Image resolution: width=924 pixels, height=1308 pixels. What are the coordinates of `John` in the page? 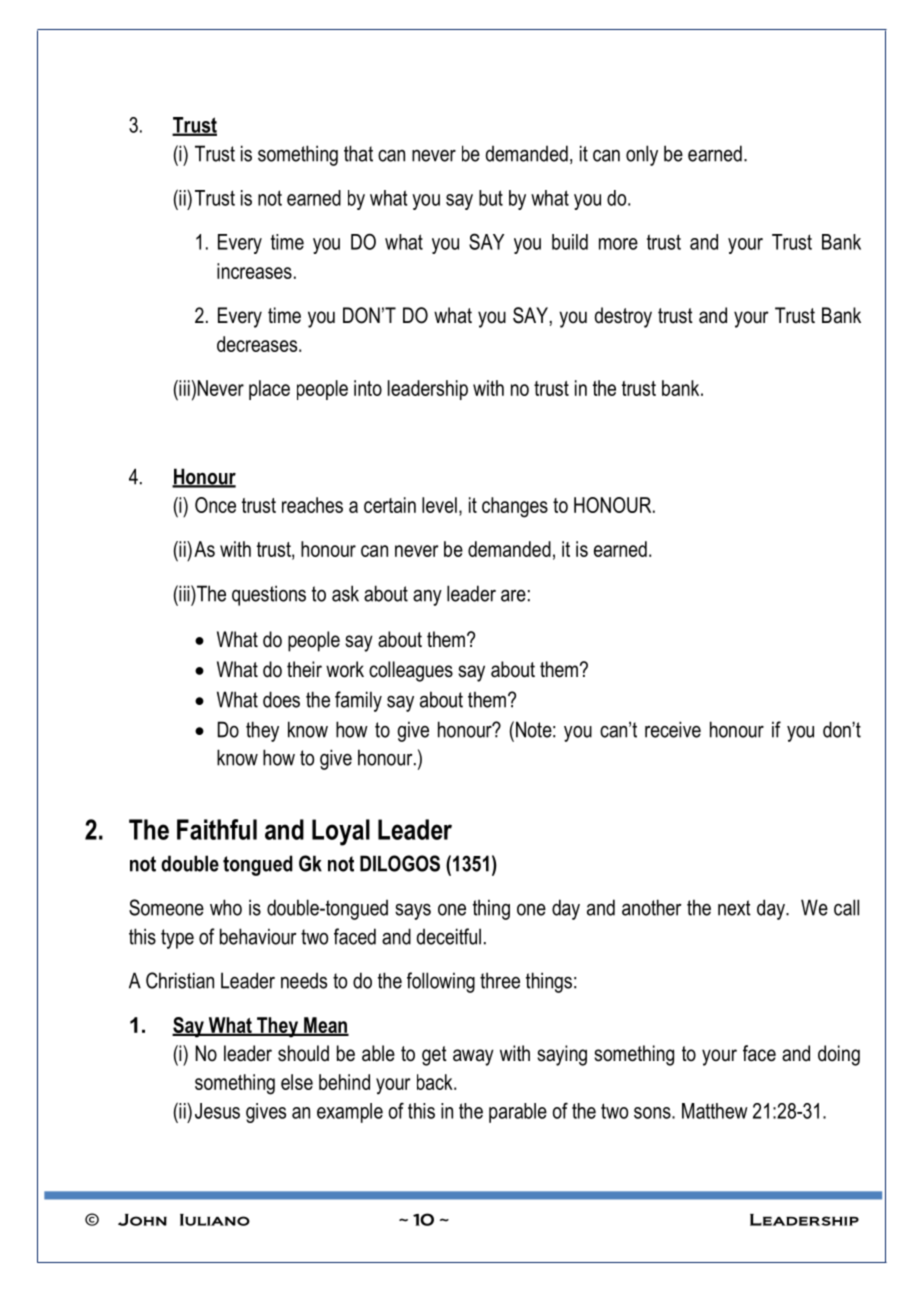 It's located at (142, 1220).
